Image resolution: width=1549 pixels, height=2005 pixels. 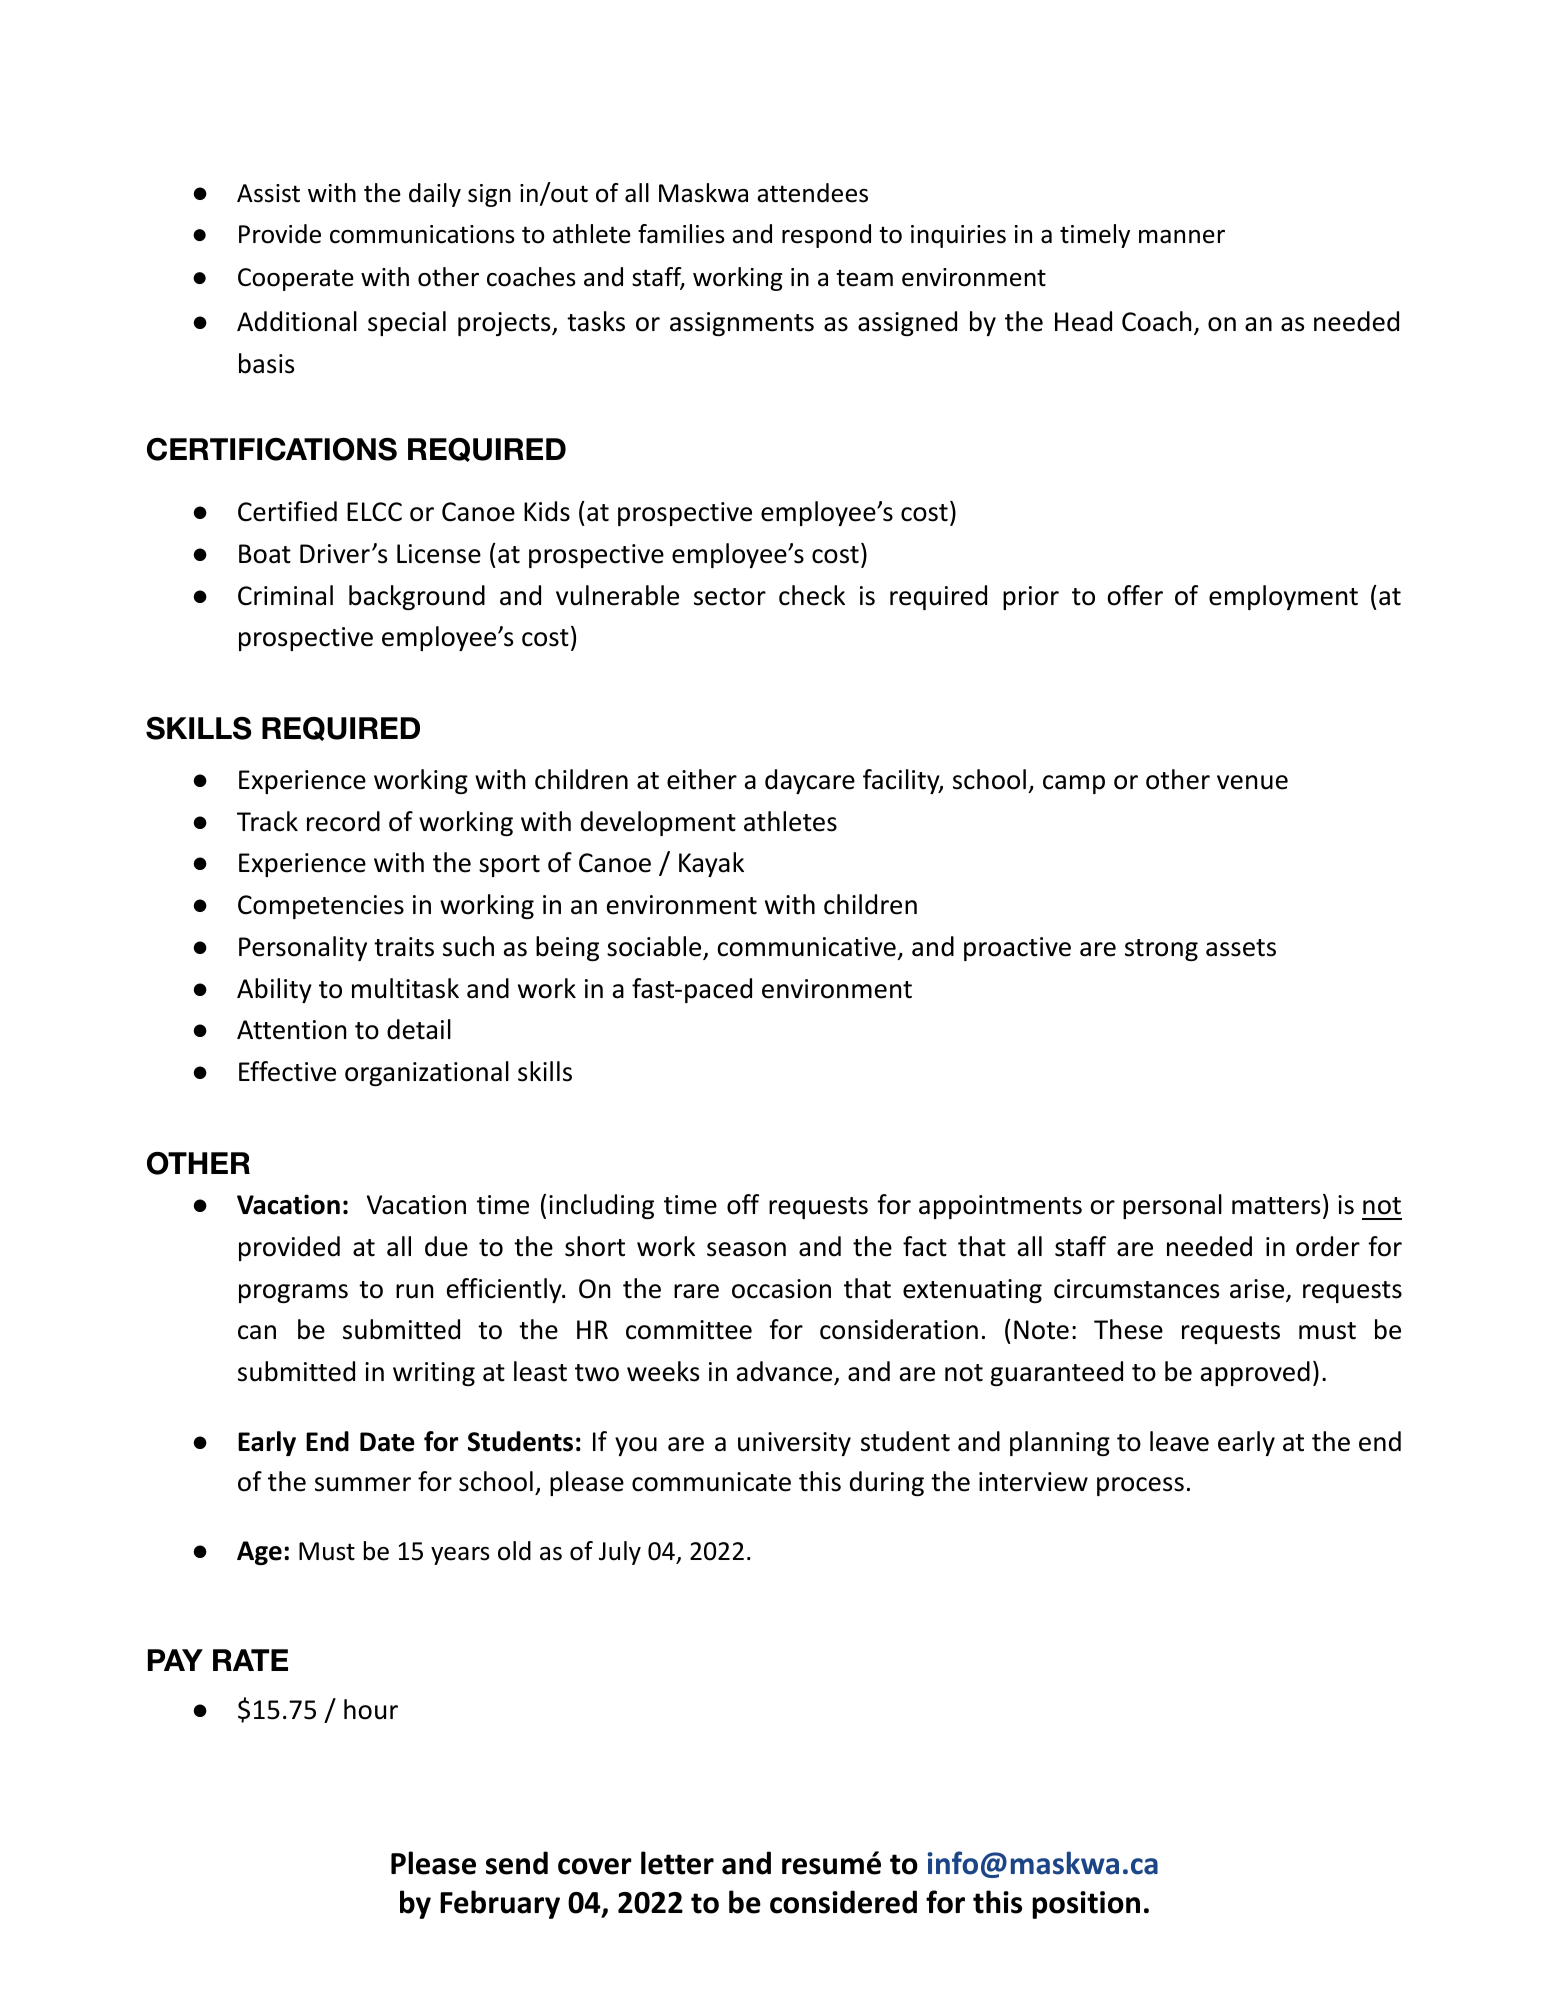 What do you see at coordinates (268, 193) in the page?
I see `Assist` at bounding box center [268, 193].
